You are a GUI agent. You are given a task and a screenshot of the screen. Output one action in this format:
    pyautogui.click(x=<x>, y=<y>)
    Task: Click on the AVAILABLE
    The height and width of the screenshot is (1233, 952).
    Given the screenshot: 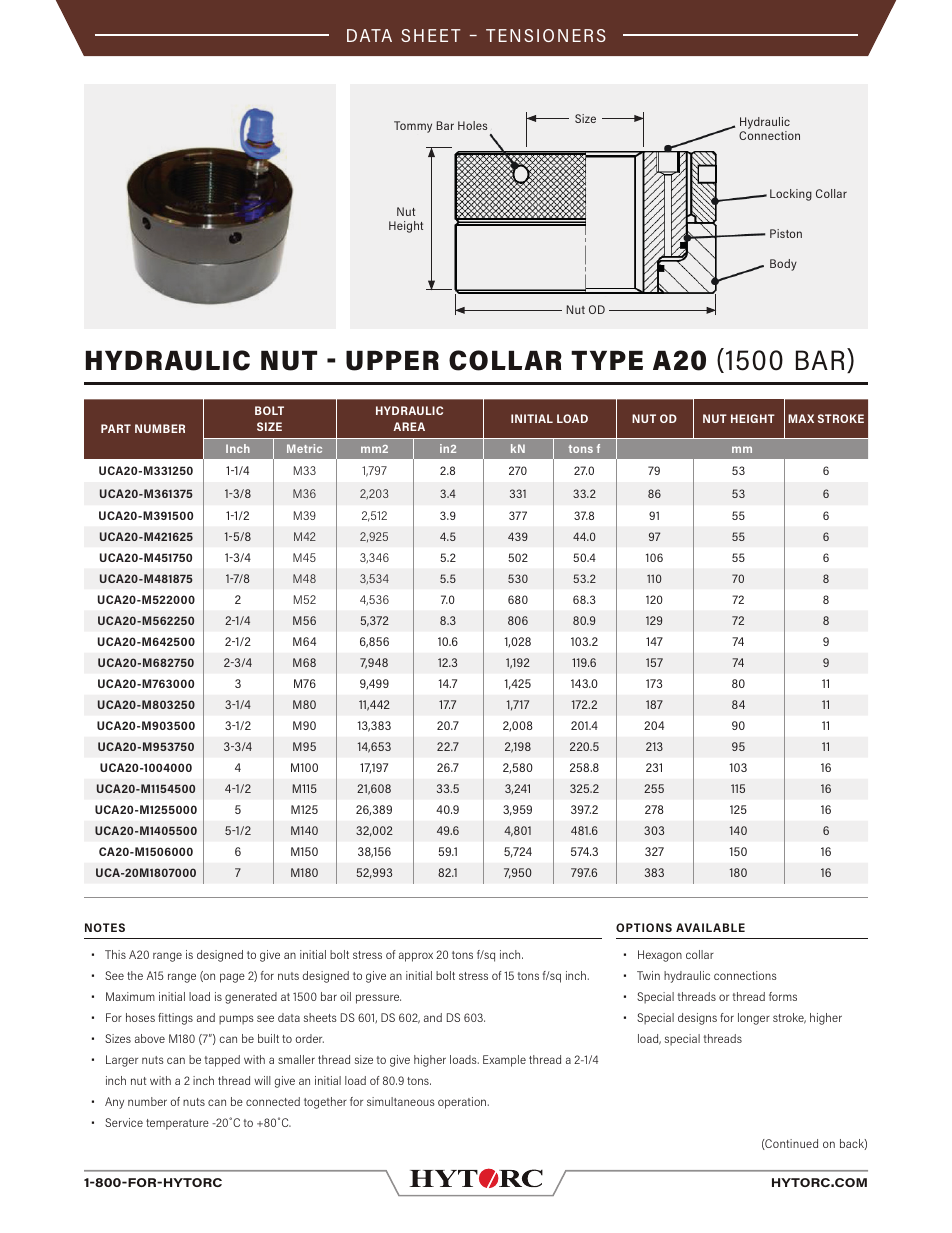 What is the action you would take?
    pyautogui.click(x=710, y=927)
